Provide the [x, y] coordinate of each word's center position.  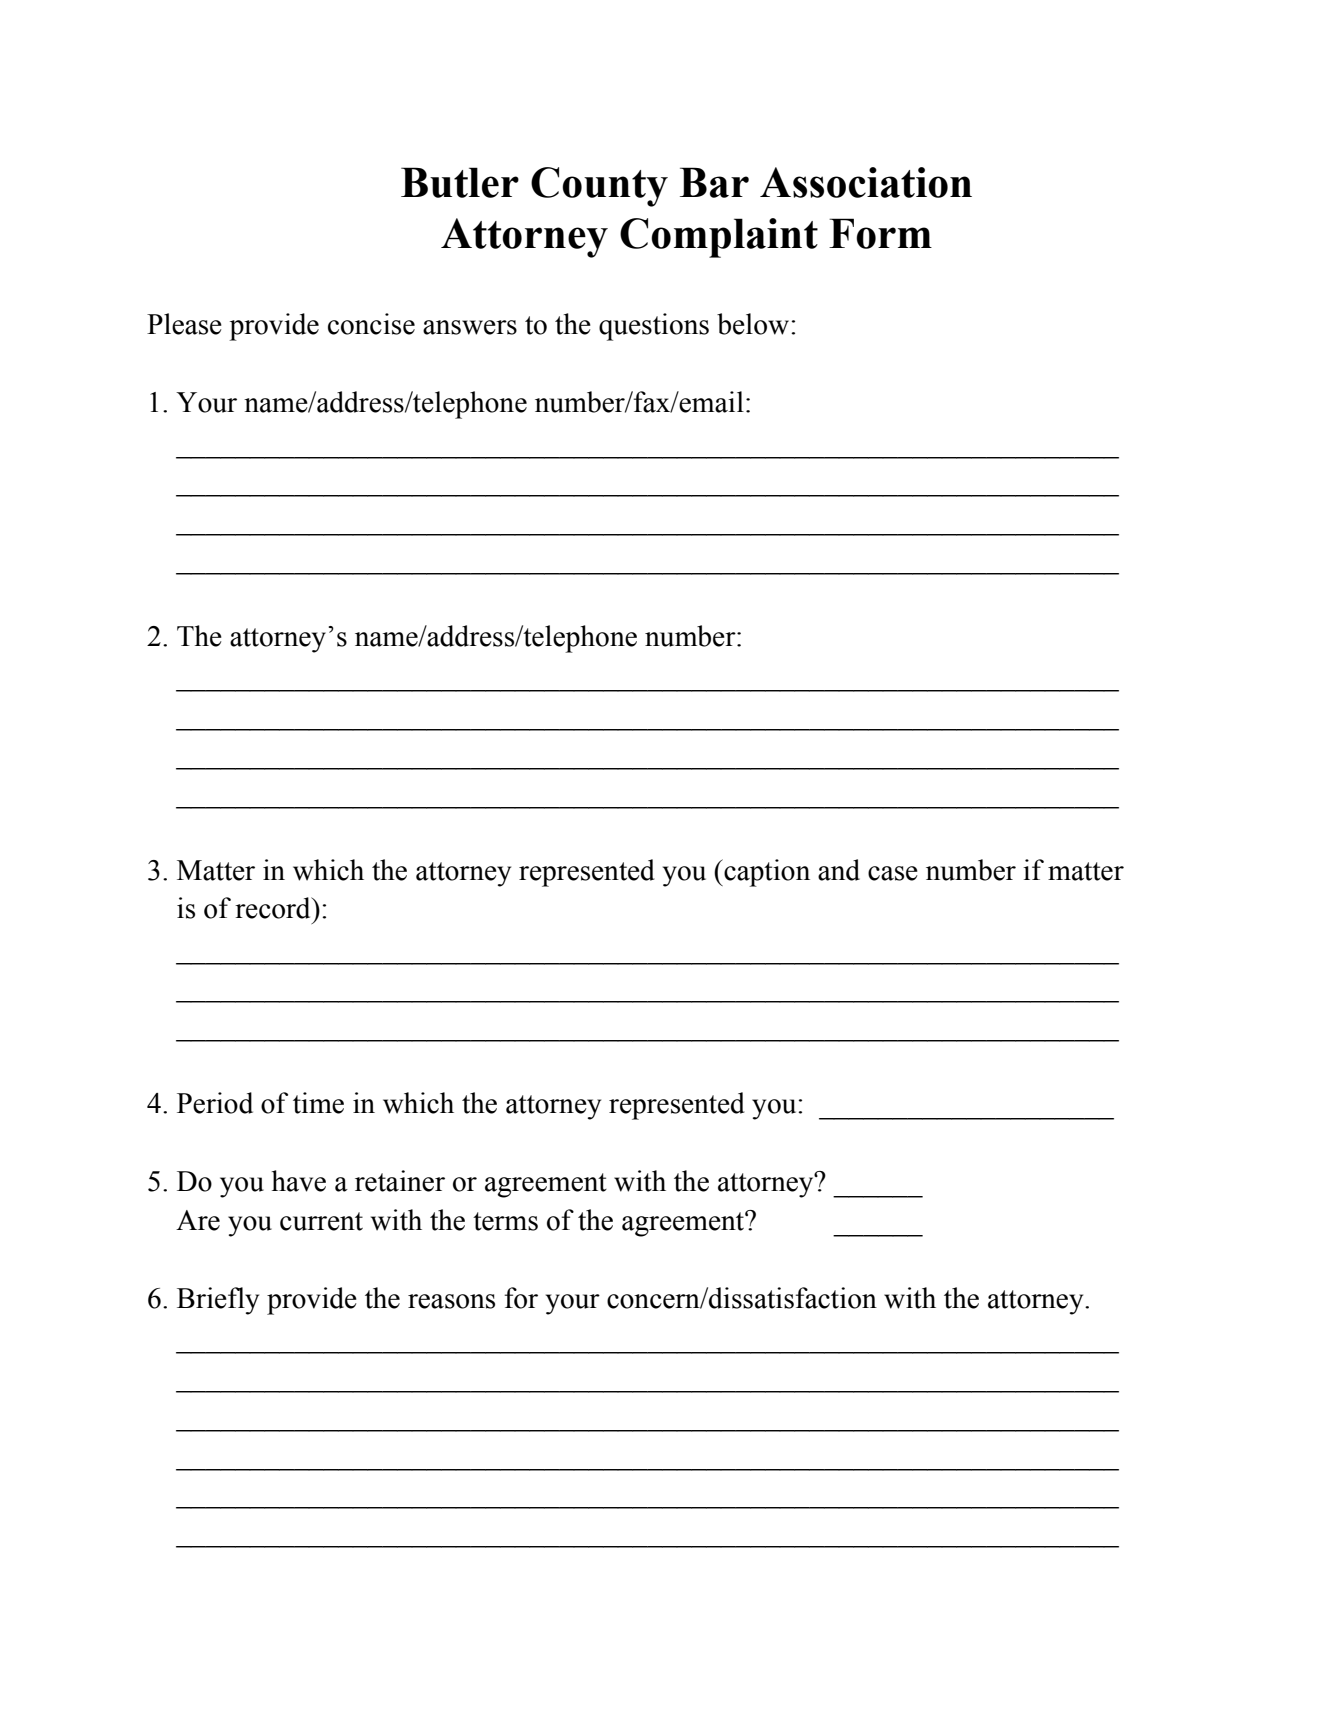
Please [184, 324]
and [839, 870]
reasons [451, 1301]
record [274, 908]
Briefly [218, 1301]
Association [866, 182]
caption [766, 873]
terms [505, 1221]
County [599, 187]
